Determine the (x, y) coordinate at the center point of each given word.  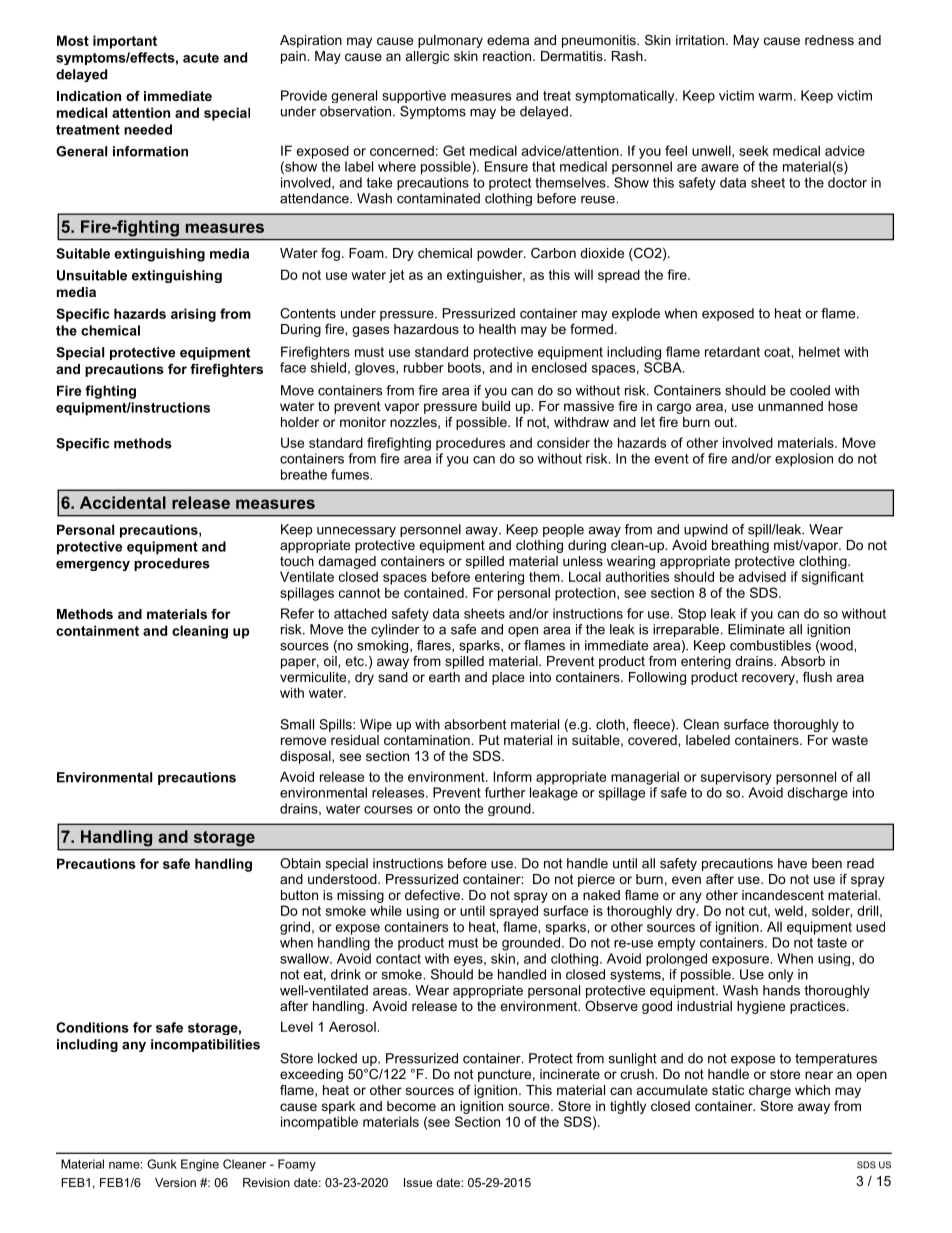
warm (775, 97)
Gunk (162, 1164)
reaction (508, 56)
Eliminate (756, 629)
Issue (418, 1182)
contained (434, 592)
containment (97, 630)
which (812, 1090)
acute (201, 58)
